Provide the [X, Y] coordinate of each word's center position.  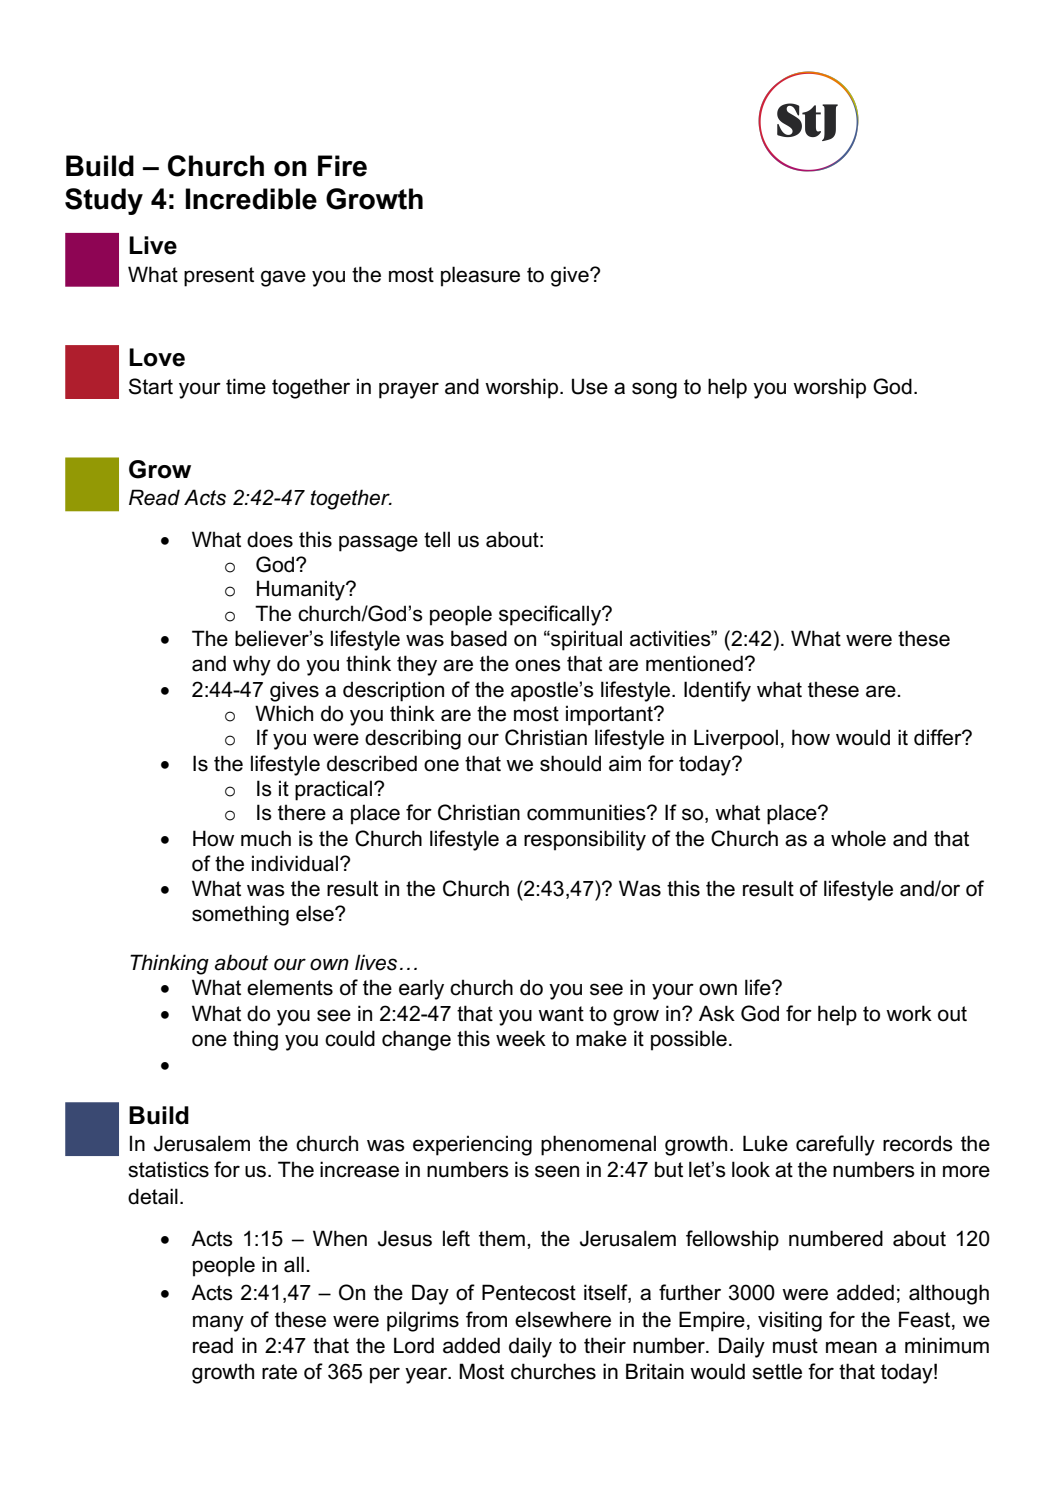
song [654, 390]
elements [290, 987]
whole [858, 838]
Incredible [251, 199]
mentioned [694, 663]
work [909, 1013]
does [270, 539]
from [486, 1319]
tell [437, 539]
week [521, 1038]
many [218, 1323]
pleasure [480, 276]
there [302, 812]
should [570, 763]
